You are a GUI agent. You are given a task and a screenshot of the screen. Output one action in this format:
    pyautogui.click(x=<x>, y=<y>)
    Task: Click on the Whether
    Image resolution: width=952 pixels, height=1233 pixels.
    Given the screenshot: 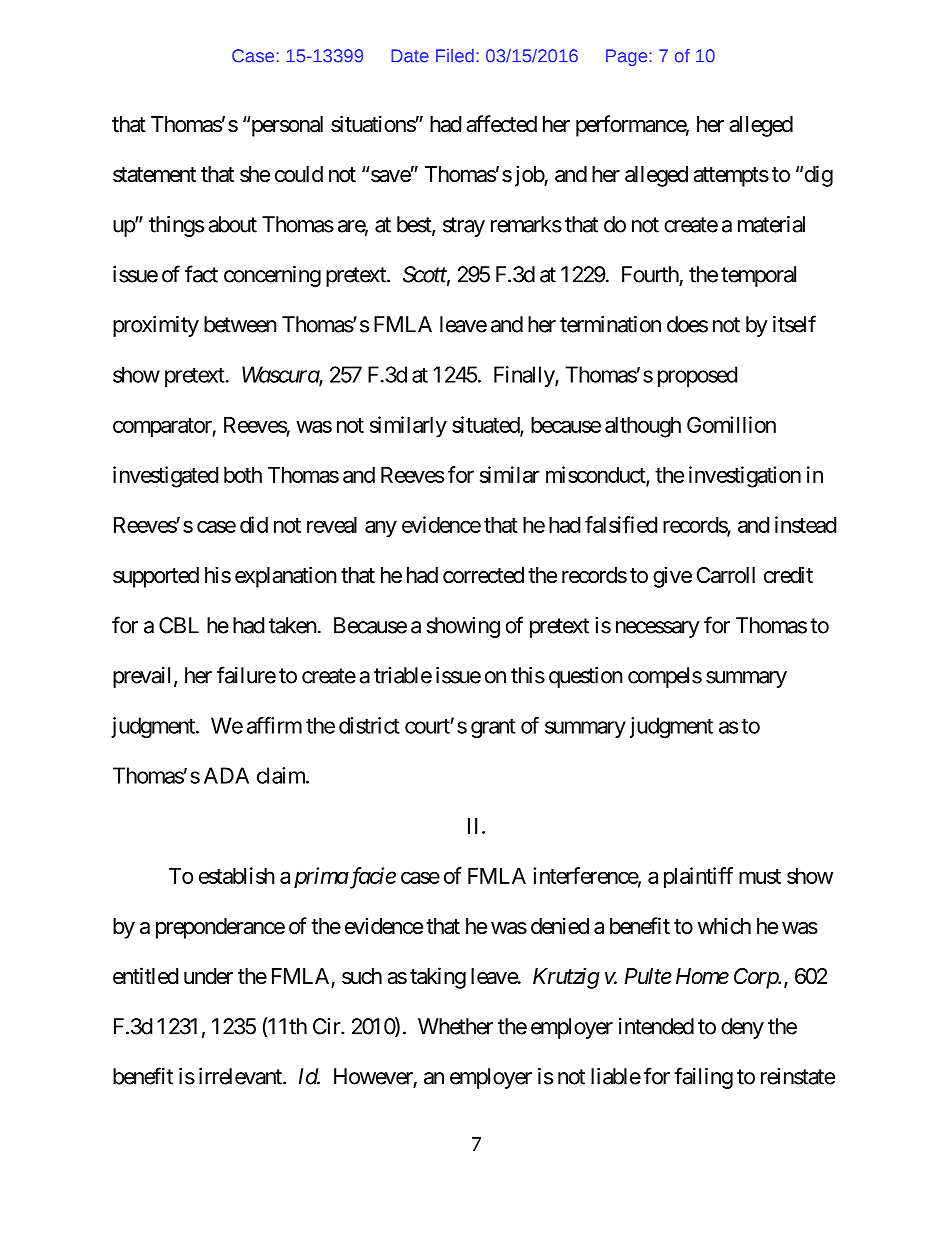 What is the action you would take?
    pyautogui.click(x=455, y=1026)
